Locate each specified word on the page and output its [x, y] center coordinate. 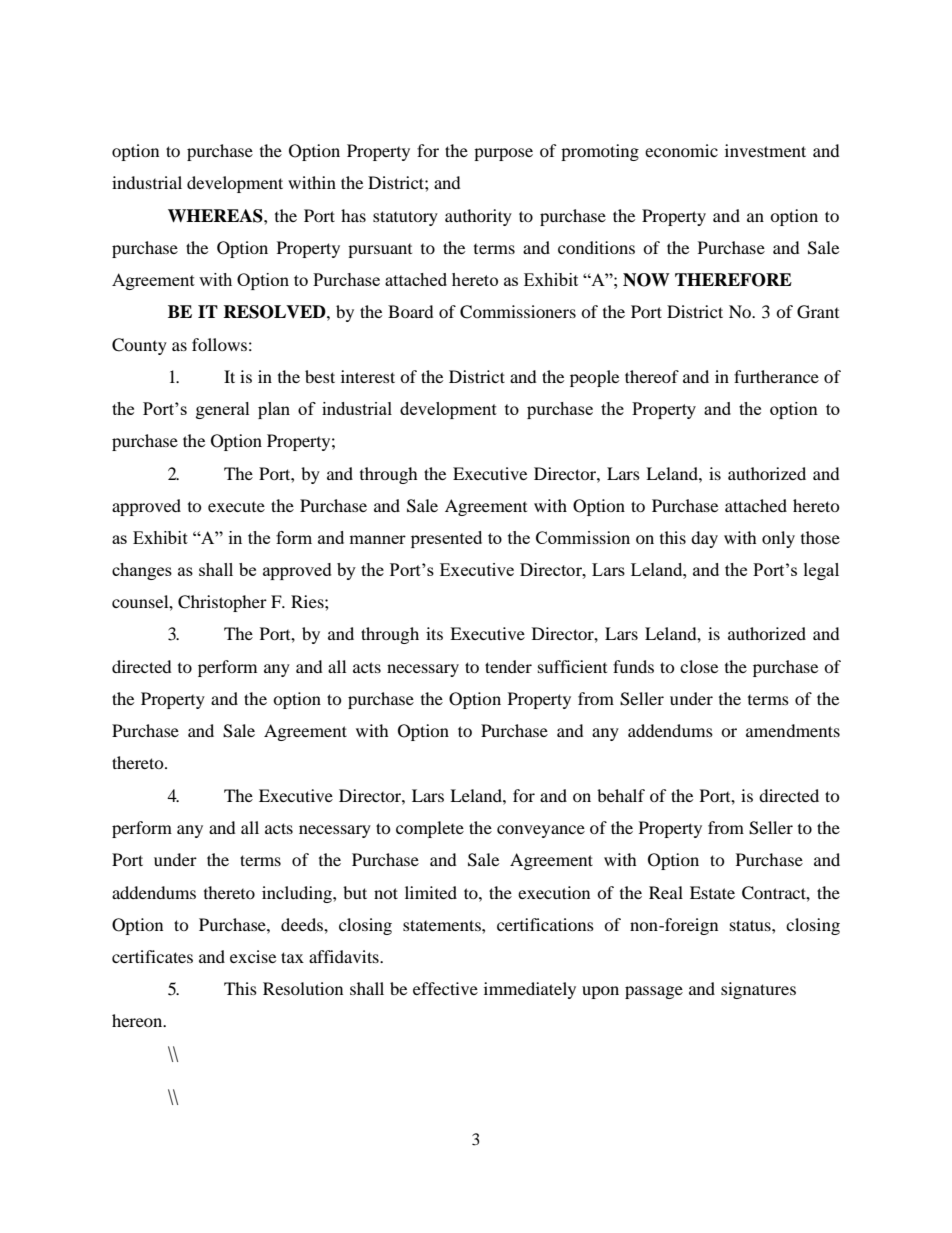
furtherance [776, 376]
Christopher [222, 603]
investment [765, 150]
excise [253, 956]
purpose [503, 154]
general [223, 410]
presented [446, 539]
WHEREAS [216, 216]
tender [508, 666]
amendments [793, 730]
